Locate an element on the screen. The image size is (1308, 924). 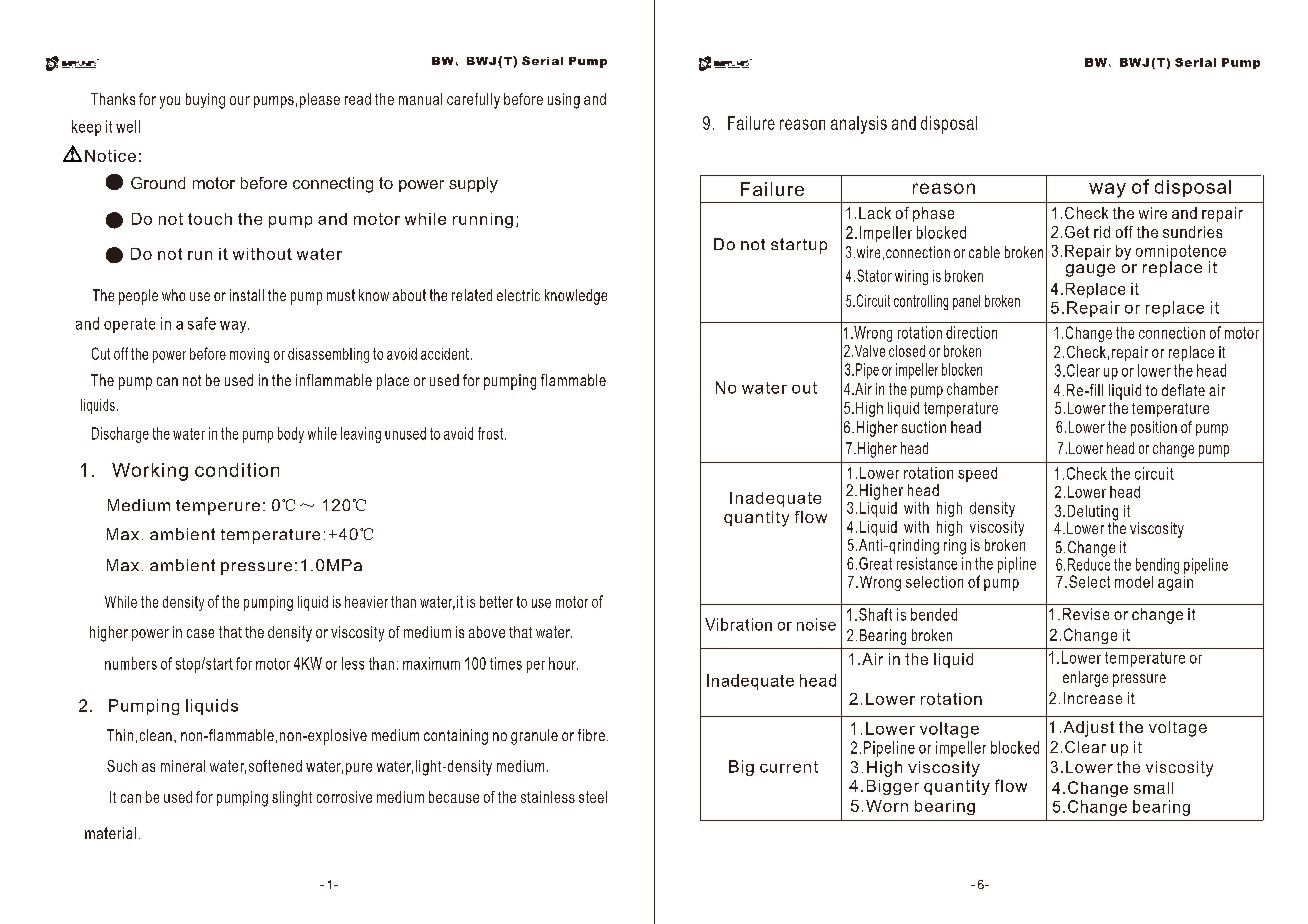
material is located at coordinates (110, 833).
